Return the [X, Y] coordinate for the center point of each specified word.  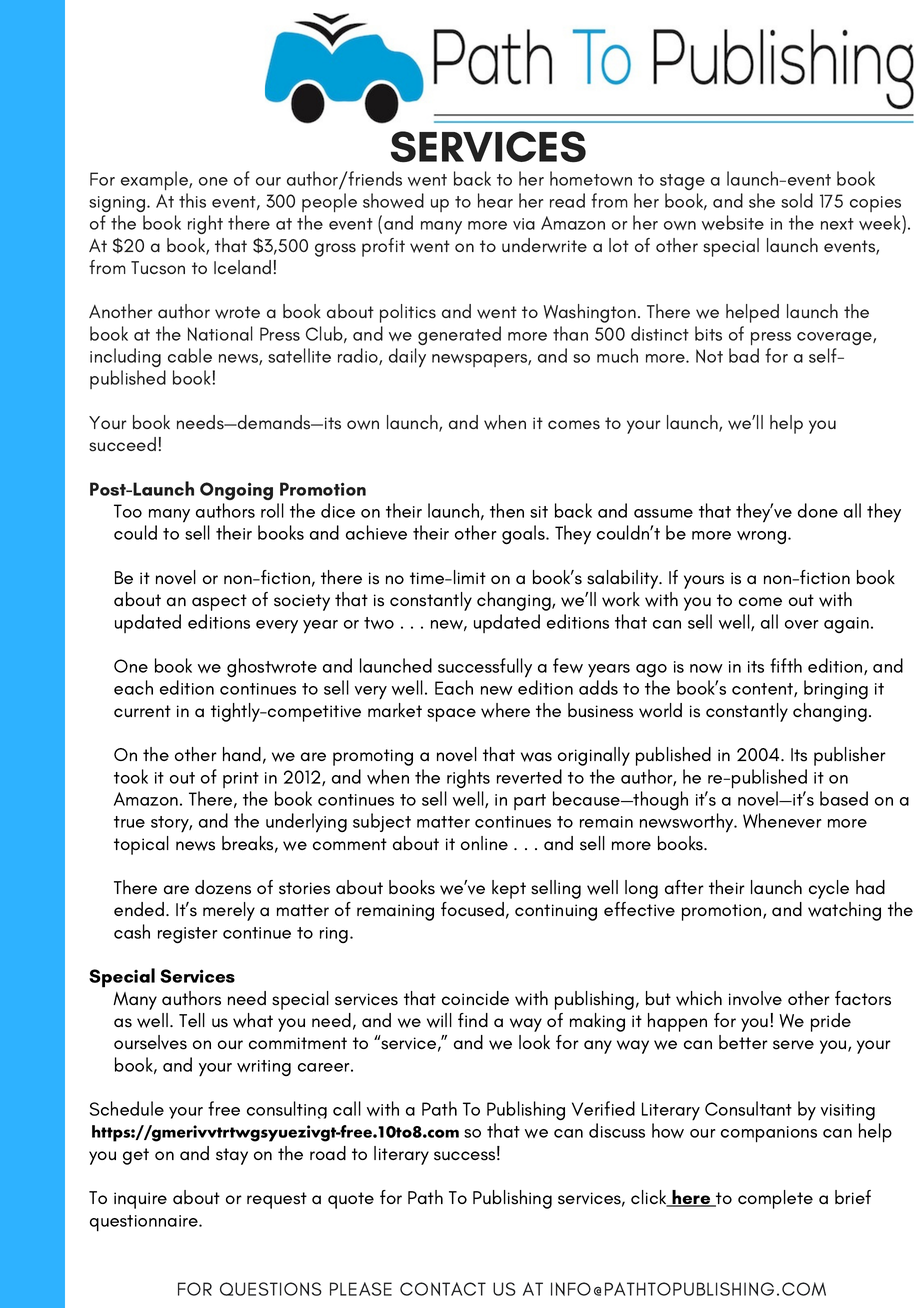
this [192, 200]
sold [797, 200]
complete [775, 1199]
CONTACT [443, 1289]
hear [495, 200]
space [451, 715]
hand [242, 754]
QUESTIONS [271, 1289]
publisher [850, 756]
